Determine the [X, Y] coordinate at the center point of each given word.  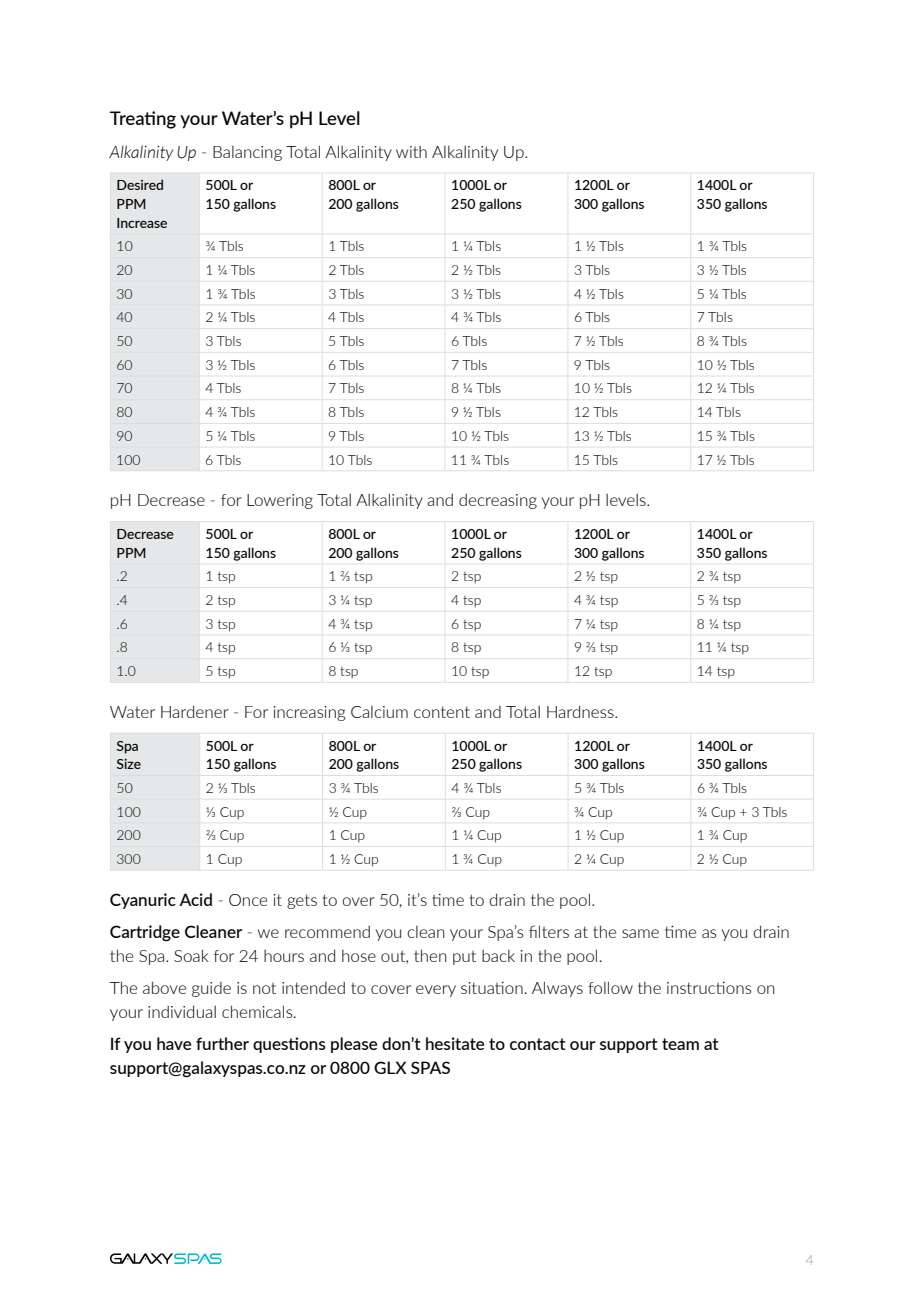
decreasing [498, 501]
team [680, 1044]
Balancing [247, 153]
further [222, 1043]
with [411, 152]
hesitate [455, 1043]
